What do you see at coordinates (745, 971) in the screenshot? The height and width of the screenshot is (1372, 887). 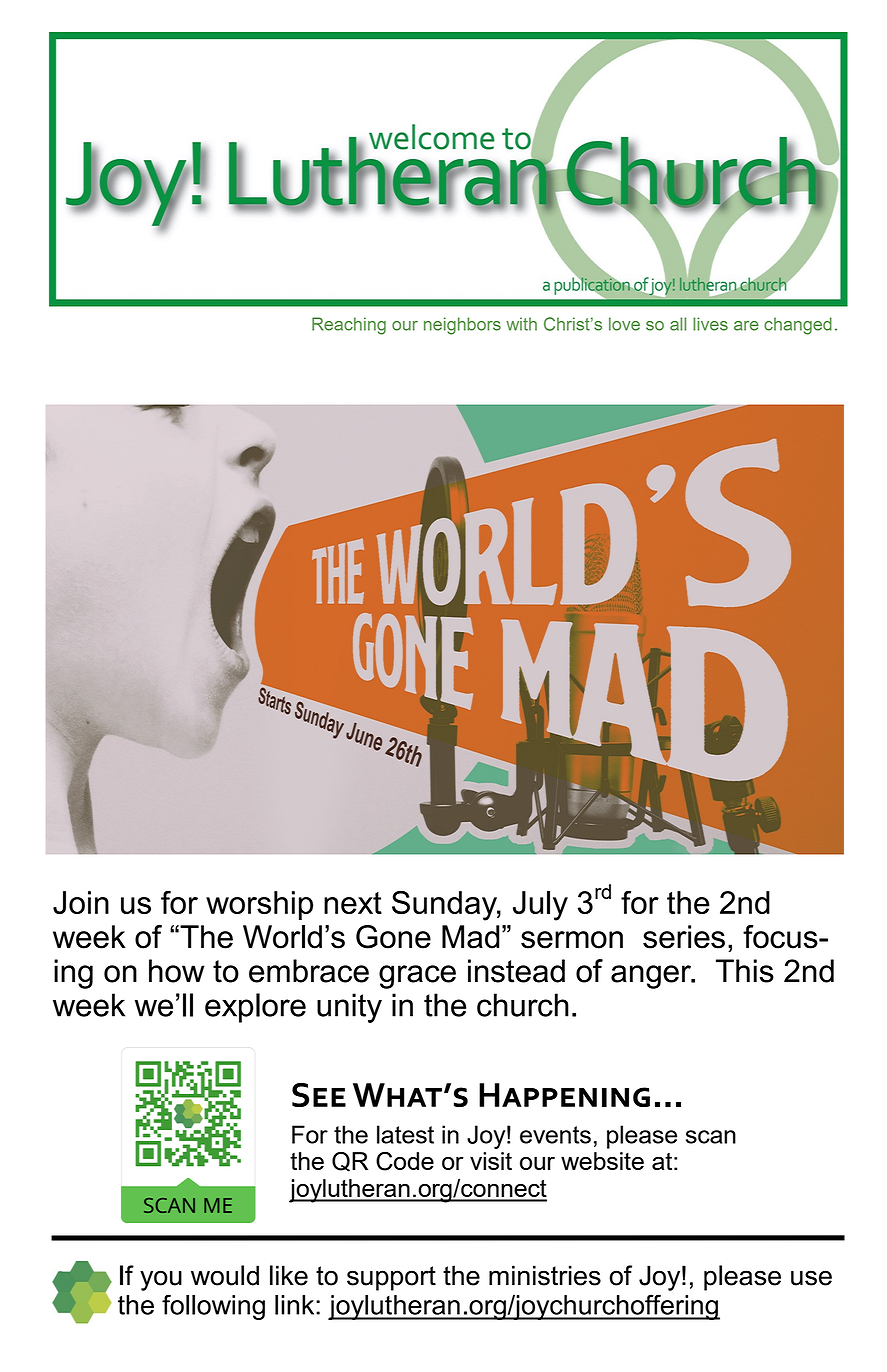 I see `This` at bounding box center [745, 971].
